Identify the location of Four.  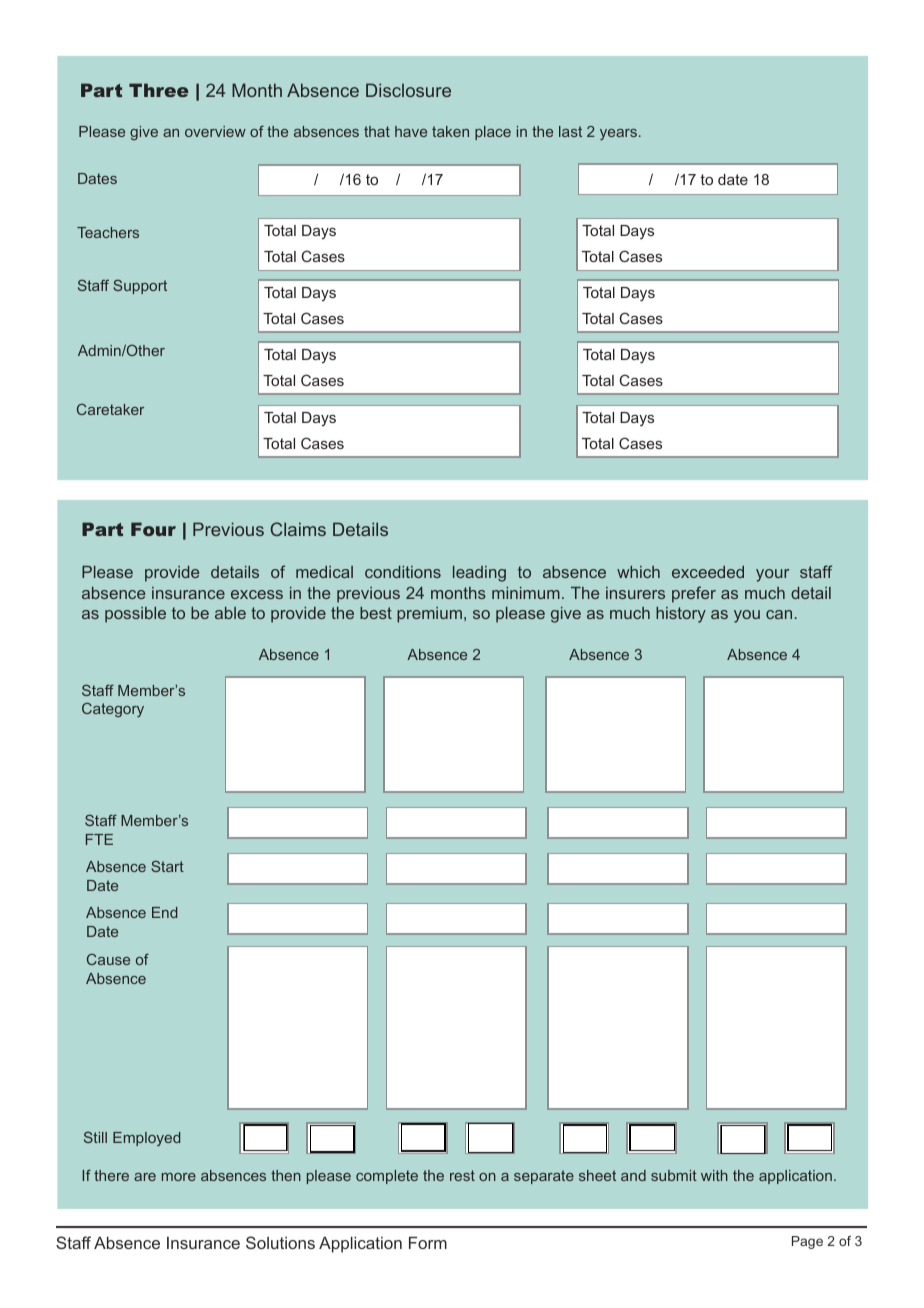
(153, 529).
